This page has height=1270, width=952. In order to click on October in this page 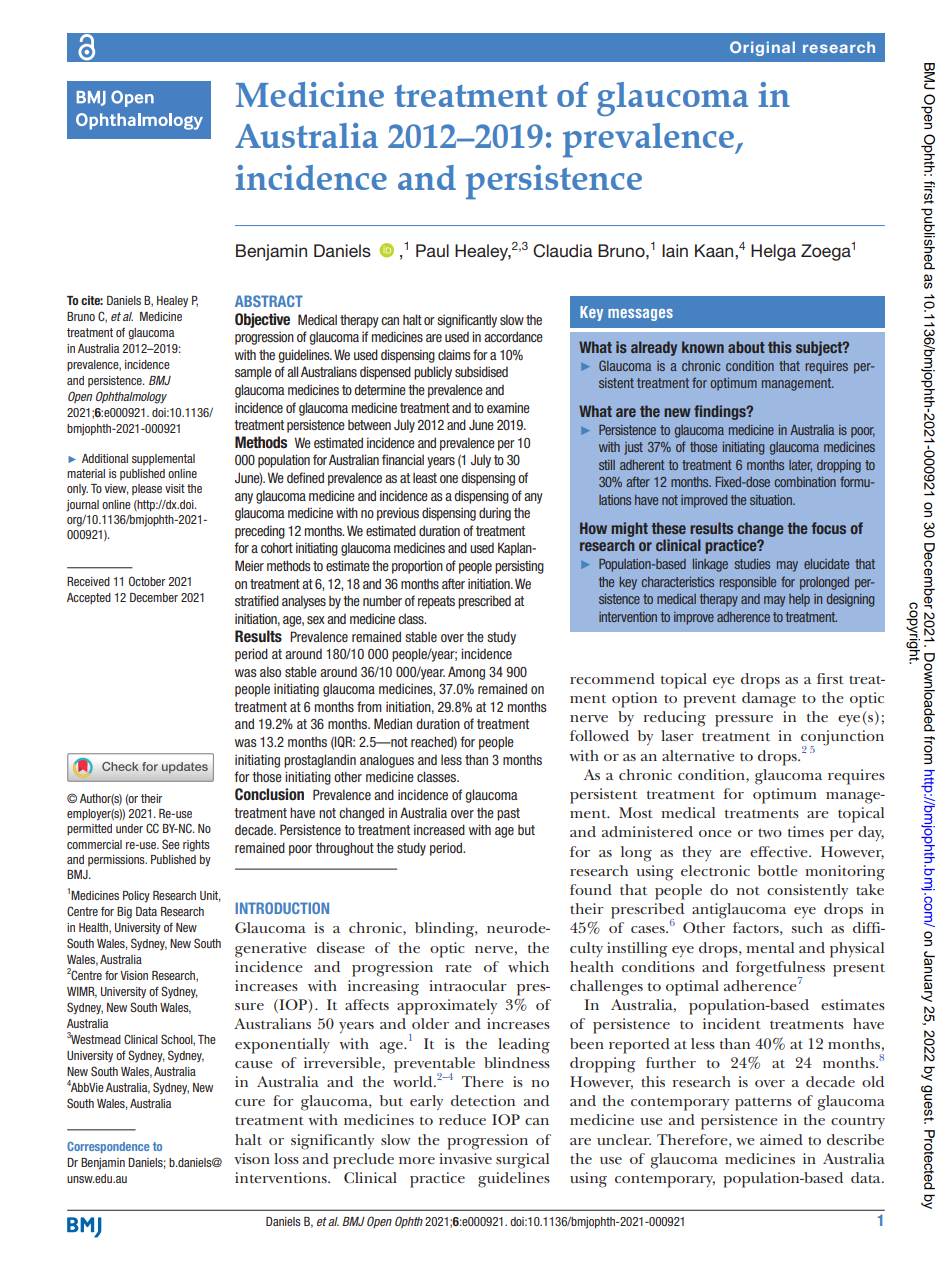, I will do `click(147, 581)`.
